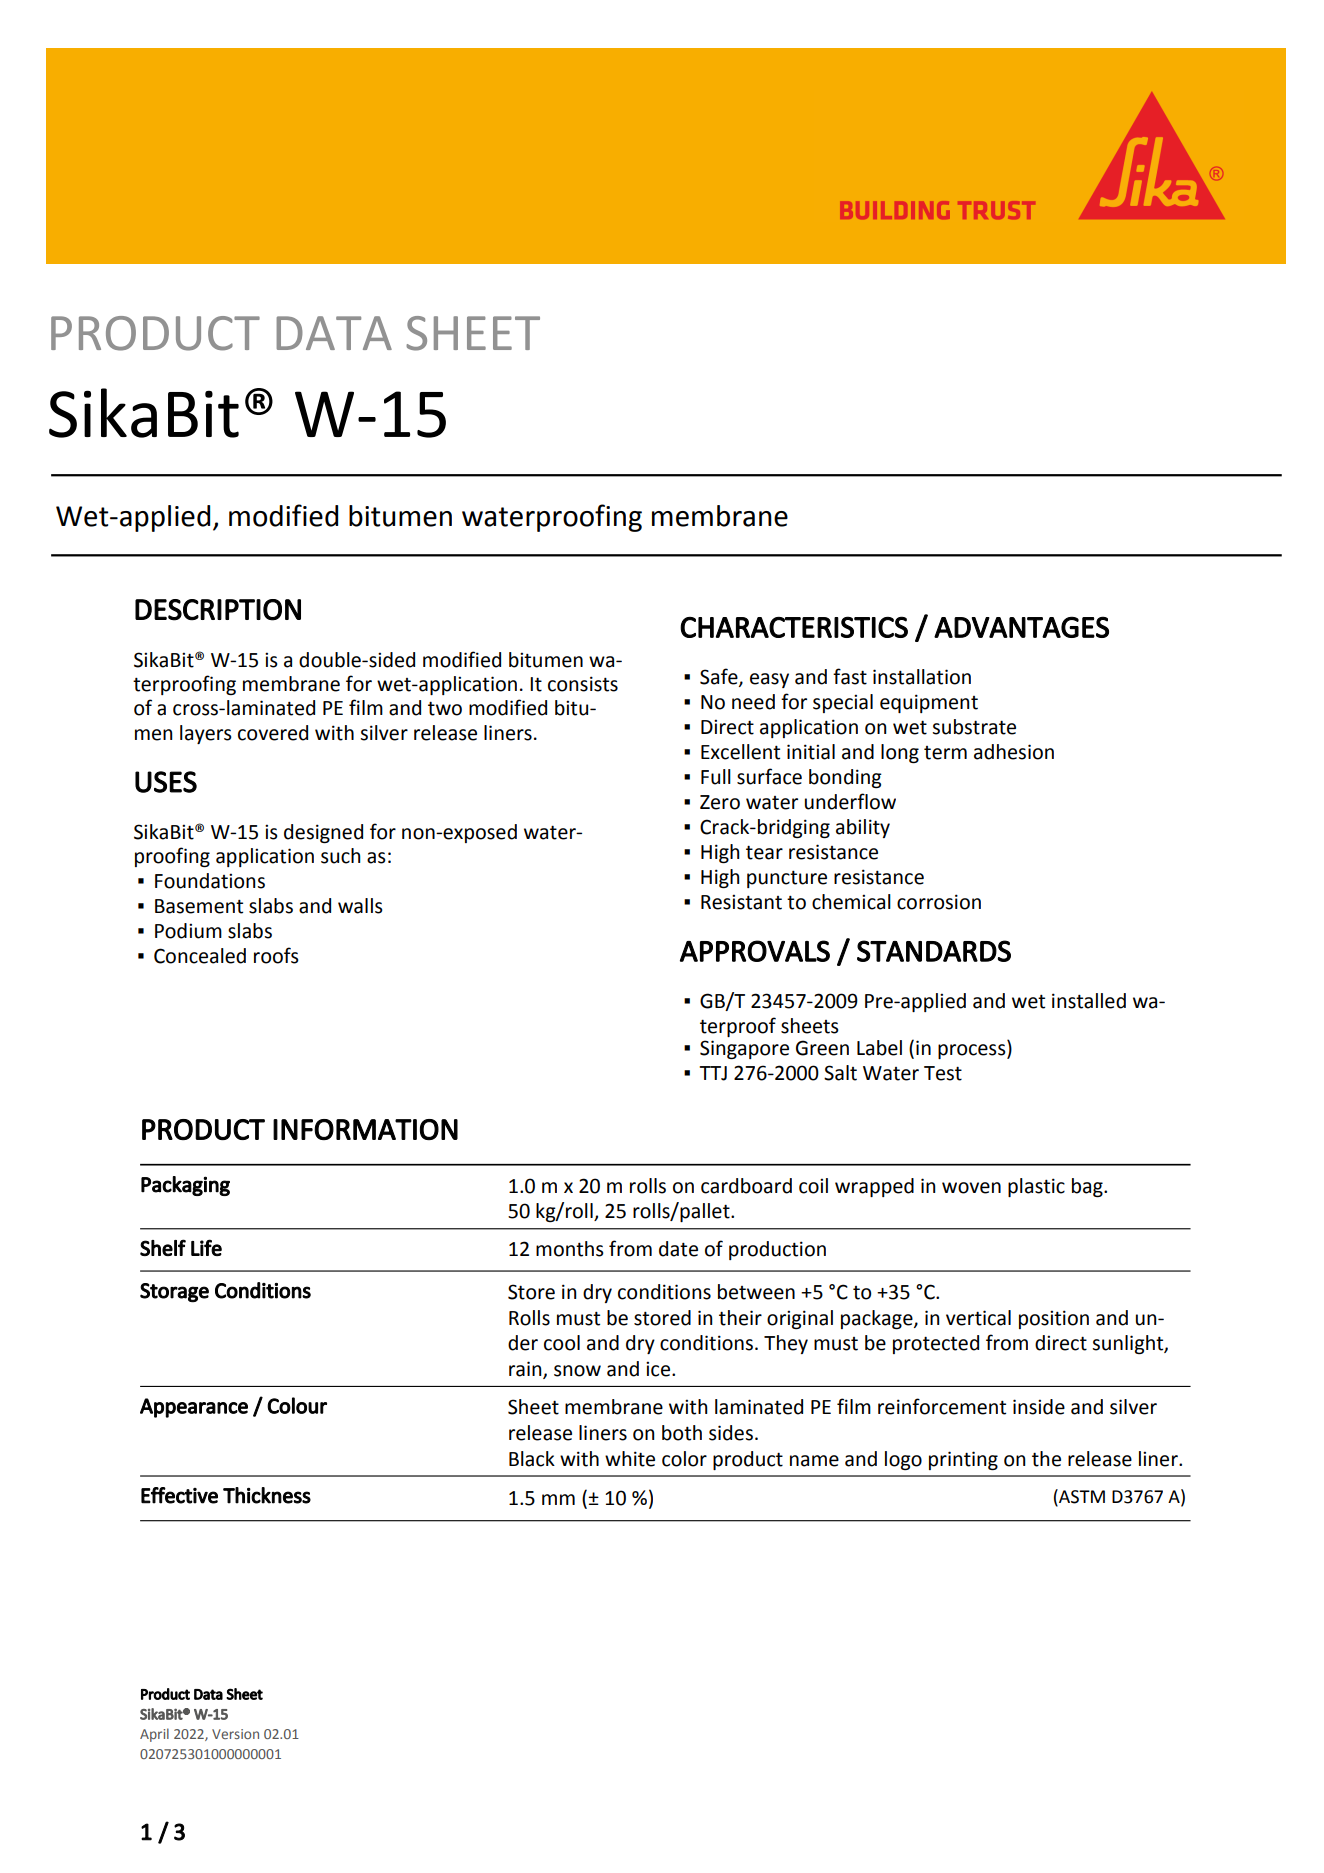 The image size is (1324, 1873). I want to click on ADVANTAGES, so click(1021, 627).
